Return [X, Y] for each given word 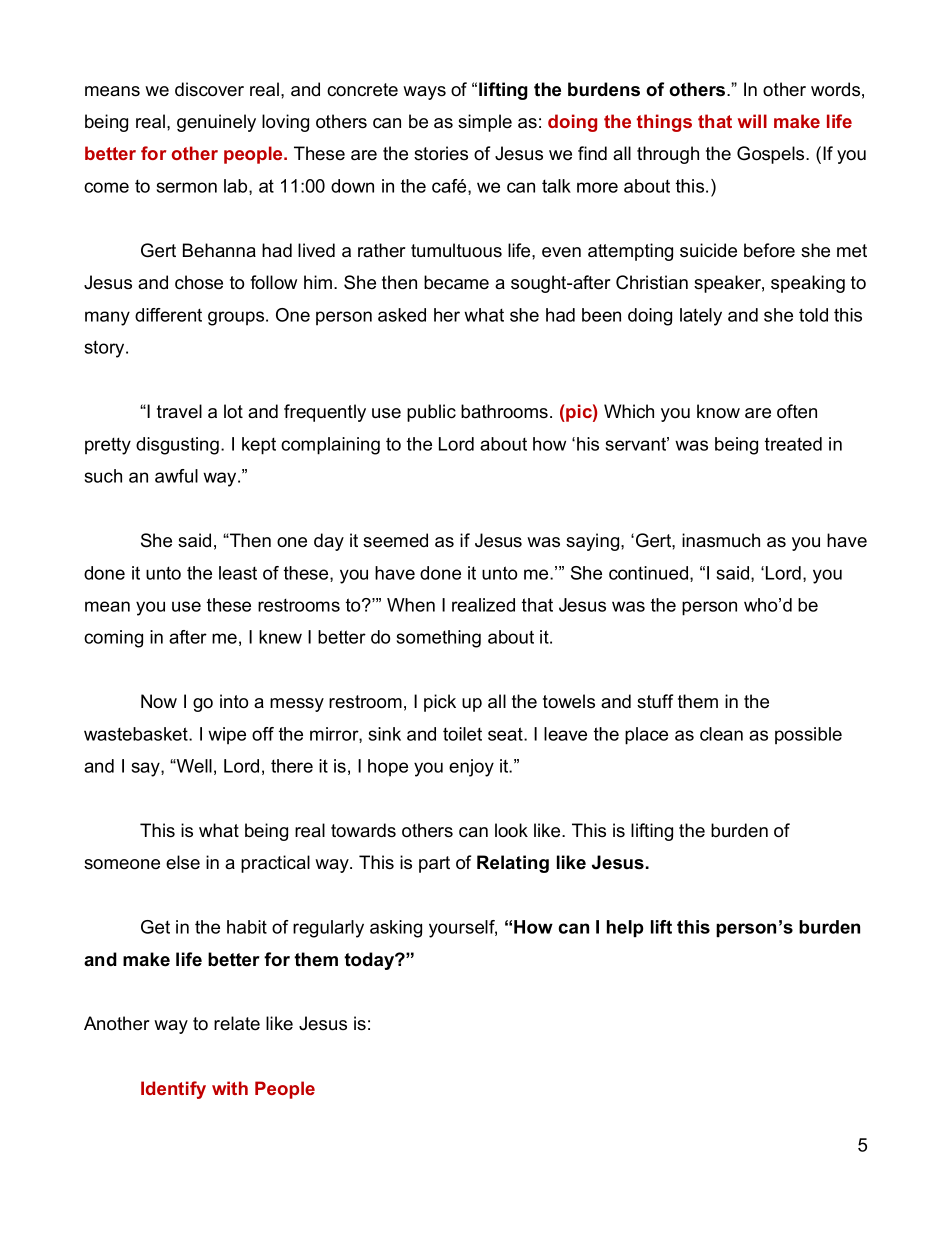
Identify [173, 1090]
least [238, 573]
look [511, 830]
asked [402, 315]
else [183, 862]
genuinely [216, 123]
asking [396, 929]
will [752, 121]
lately [701, 317]
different [168, 315]
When [411, 605]
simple [485, 123]
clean [721, 734]
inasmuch [721, 540]
